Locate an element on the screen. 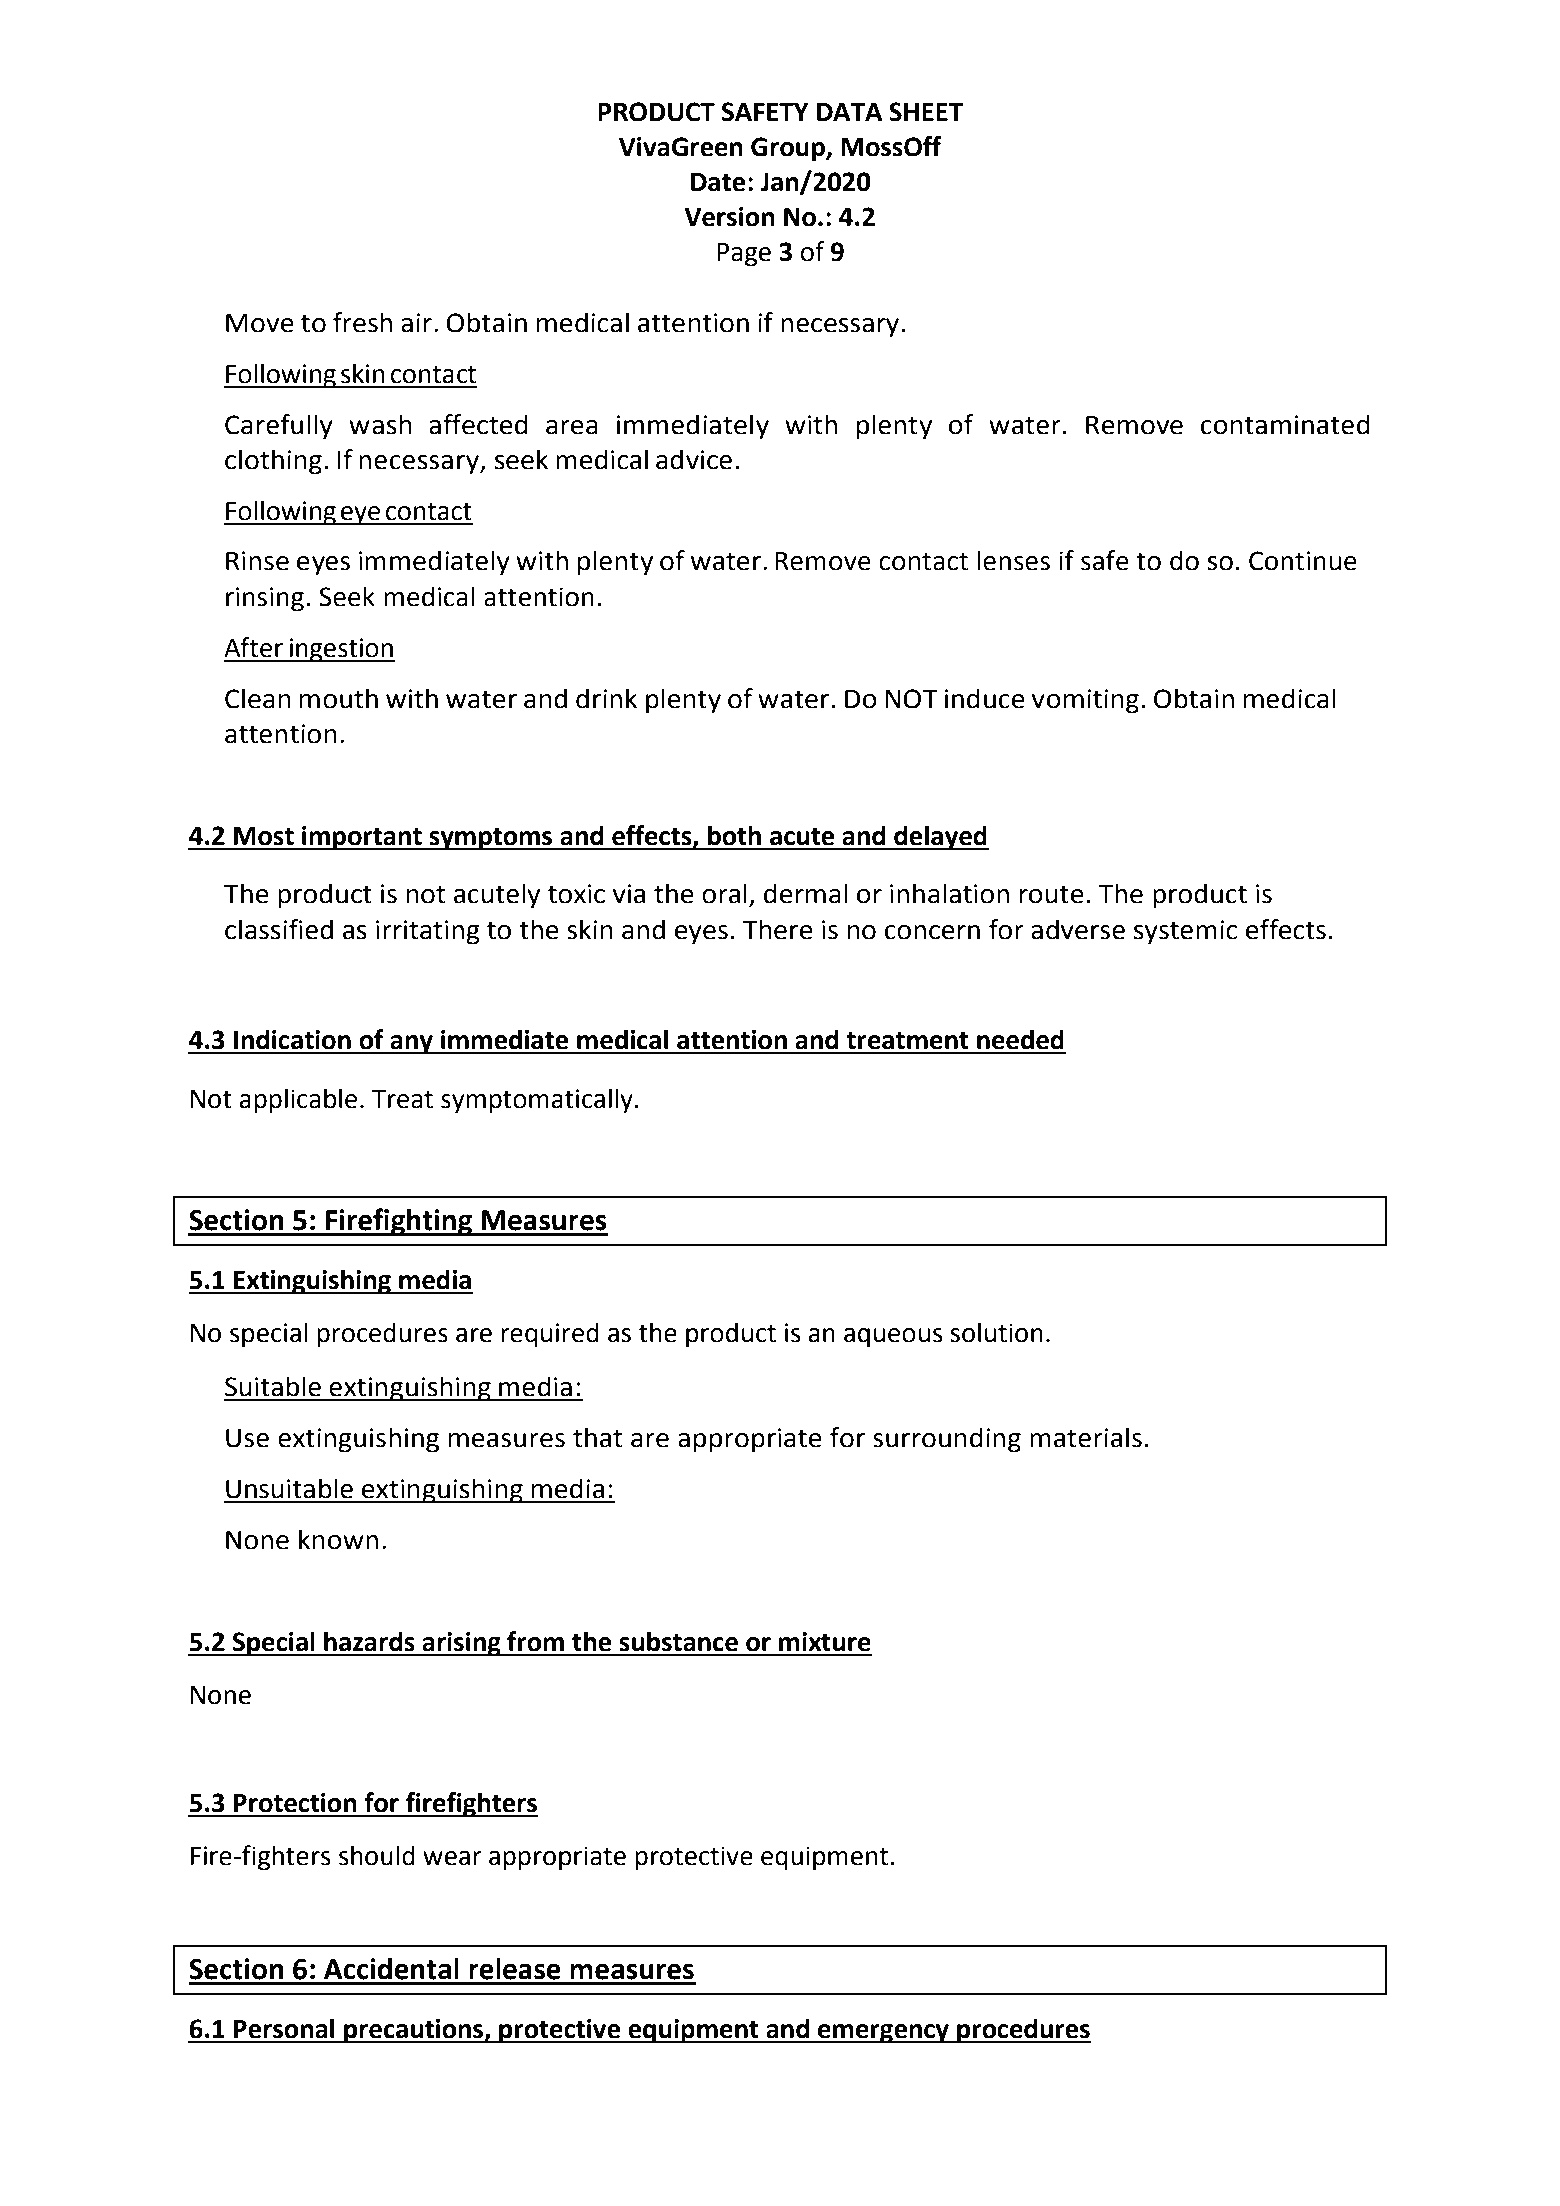 The height and width of the screenshot is (2206, 1560). should is located at coordinates (377, 1855).
